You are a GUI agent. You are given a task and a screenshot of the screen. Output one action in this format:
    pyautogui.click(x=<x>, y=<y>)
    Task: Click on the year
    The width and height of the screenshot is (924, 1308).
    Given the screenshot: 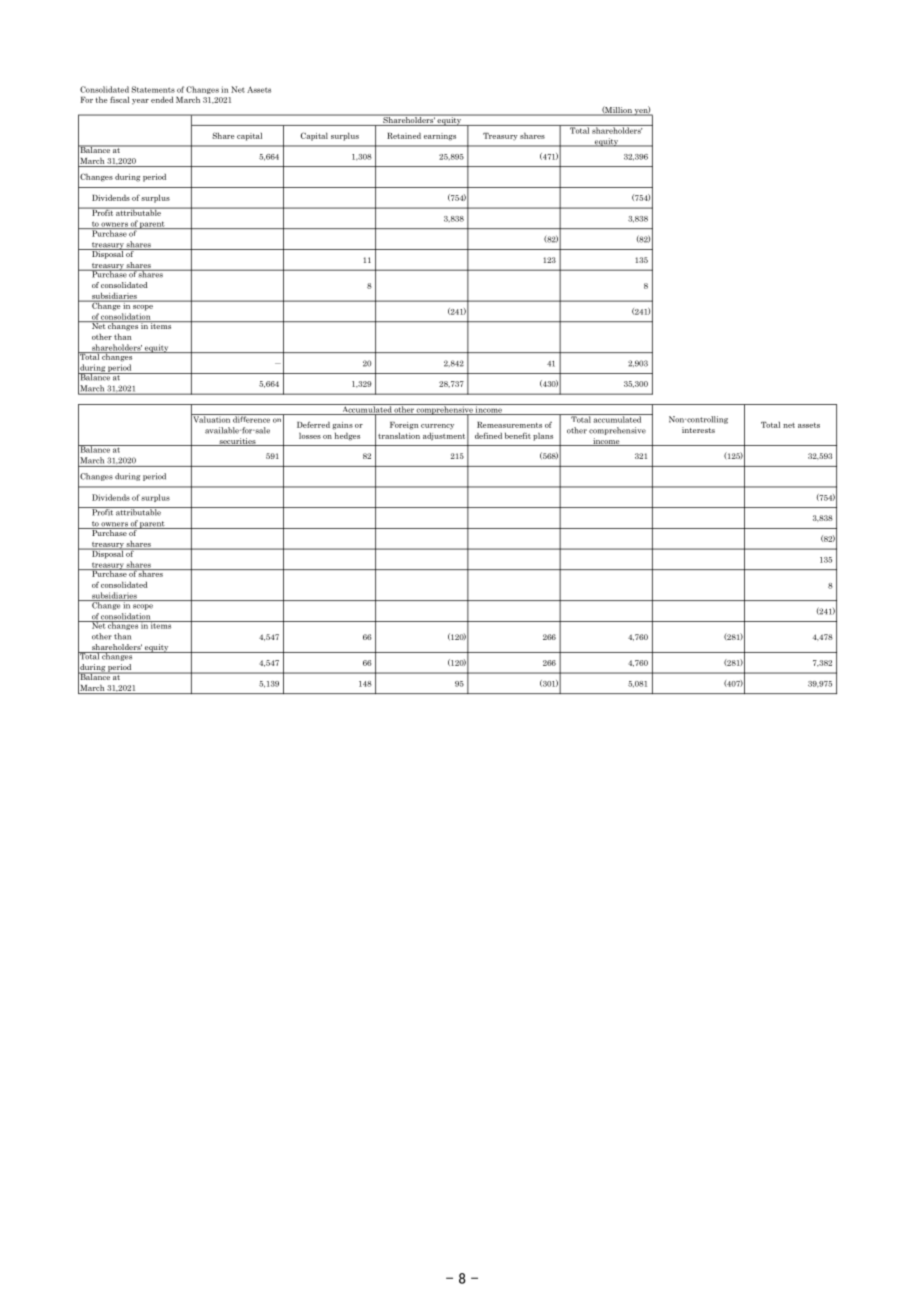 What is the action you would take?
    pyautogui.click(x=140, y=102)
